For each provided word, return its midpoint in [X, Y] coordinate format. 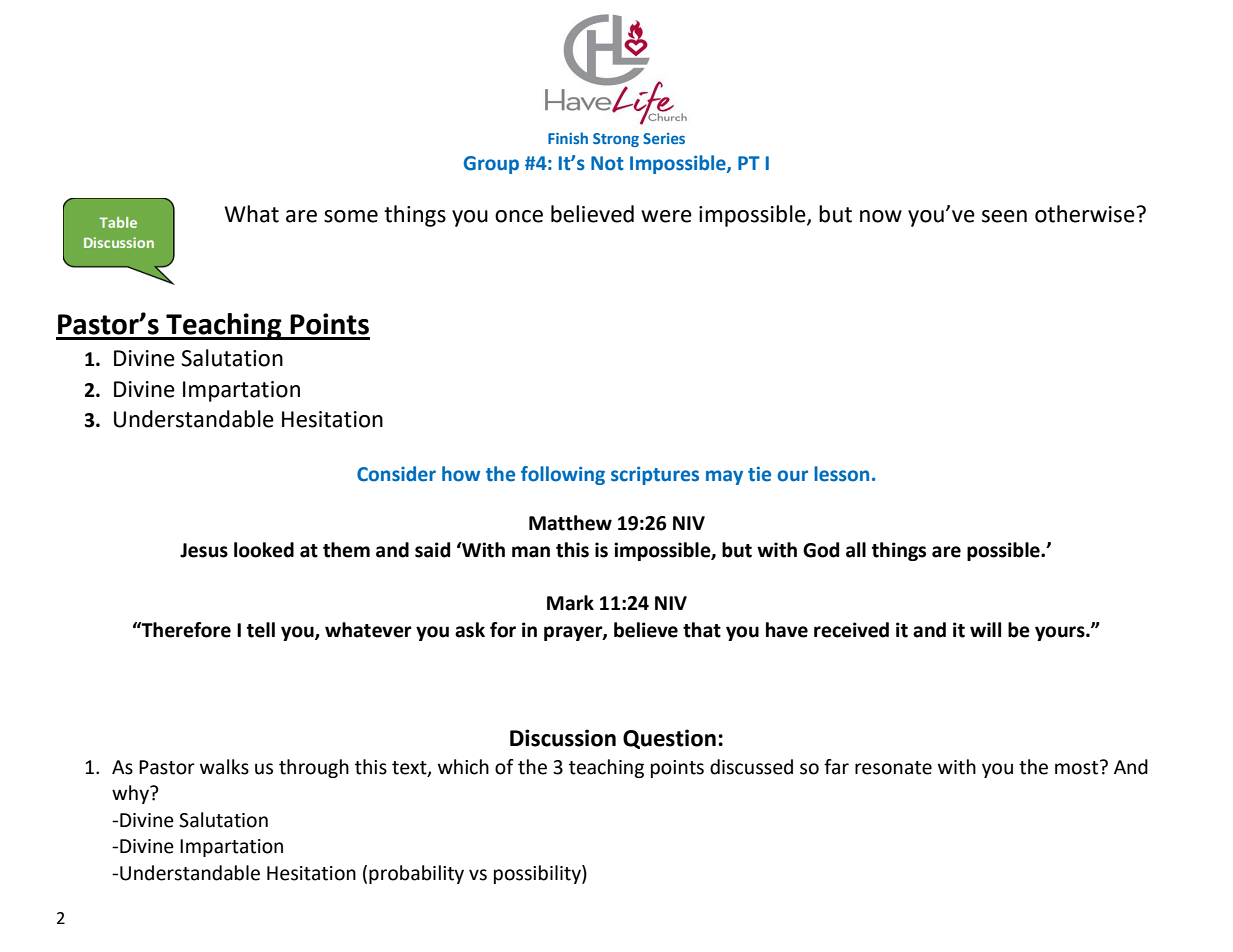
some [351, 216]
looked [264, 550]
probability [416, 874]
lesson [841, 474]
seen [1004, 216]
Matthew [570, 523]
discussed [751, 767]
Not [607, 163]
